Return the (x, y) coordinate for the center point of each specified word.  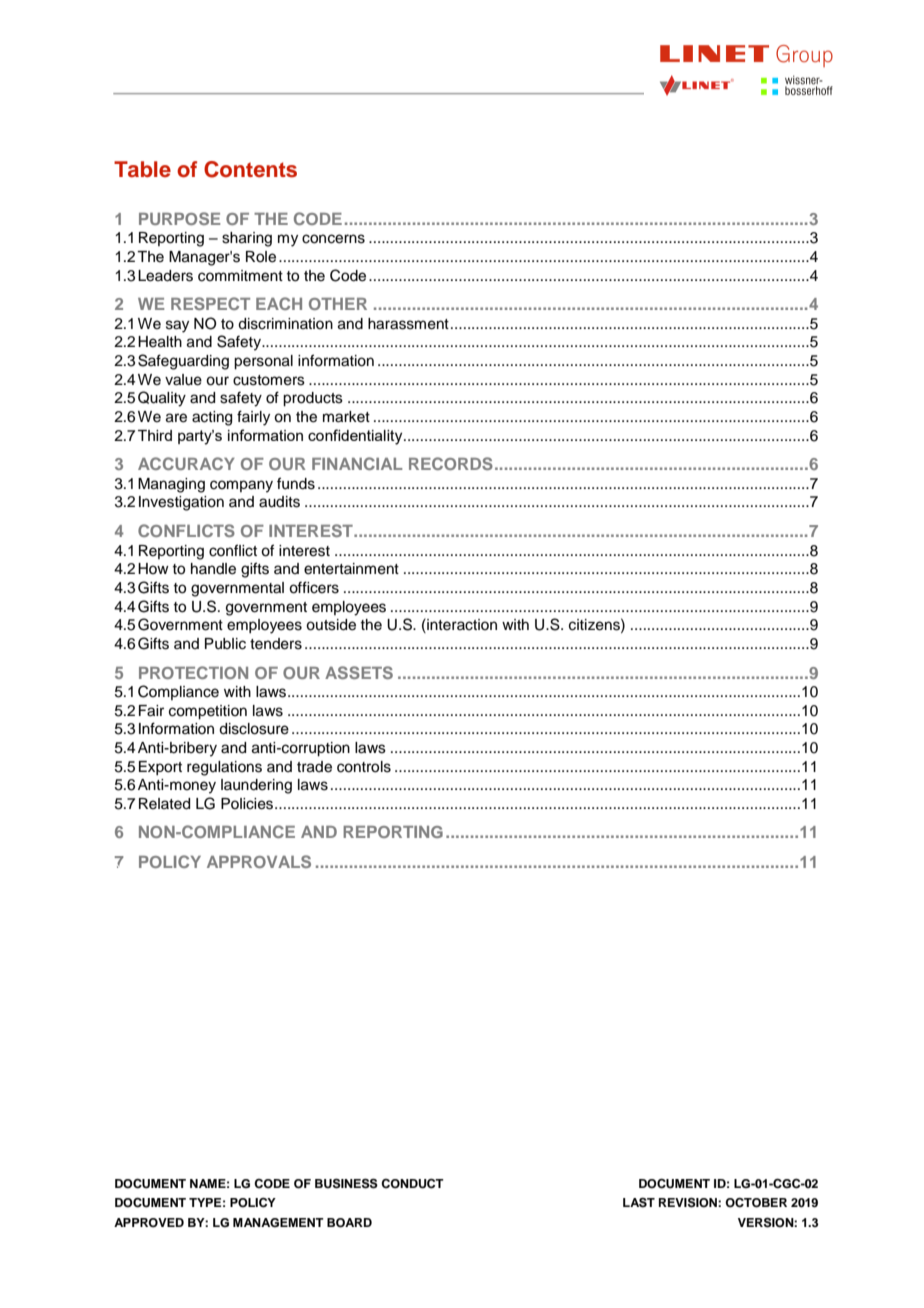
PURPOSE (179, 218)
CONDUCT (412, 1184)
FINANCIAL (357, 463)
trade (314, 767)
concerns (333, 239)
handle (213, 569)
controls (364, 767)
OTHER (338, 304)
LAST (639, 1203)
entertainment (351, 569)
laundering (256, 786)
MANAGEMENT (278, 1223)
